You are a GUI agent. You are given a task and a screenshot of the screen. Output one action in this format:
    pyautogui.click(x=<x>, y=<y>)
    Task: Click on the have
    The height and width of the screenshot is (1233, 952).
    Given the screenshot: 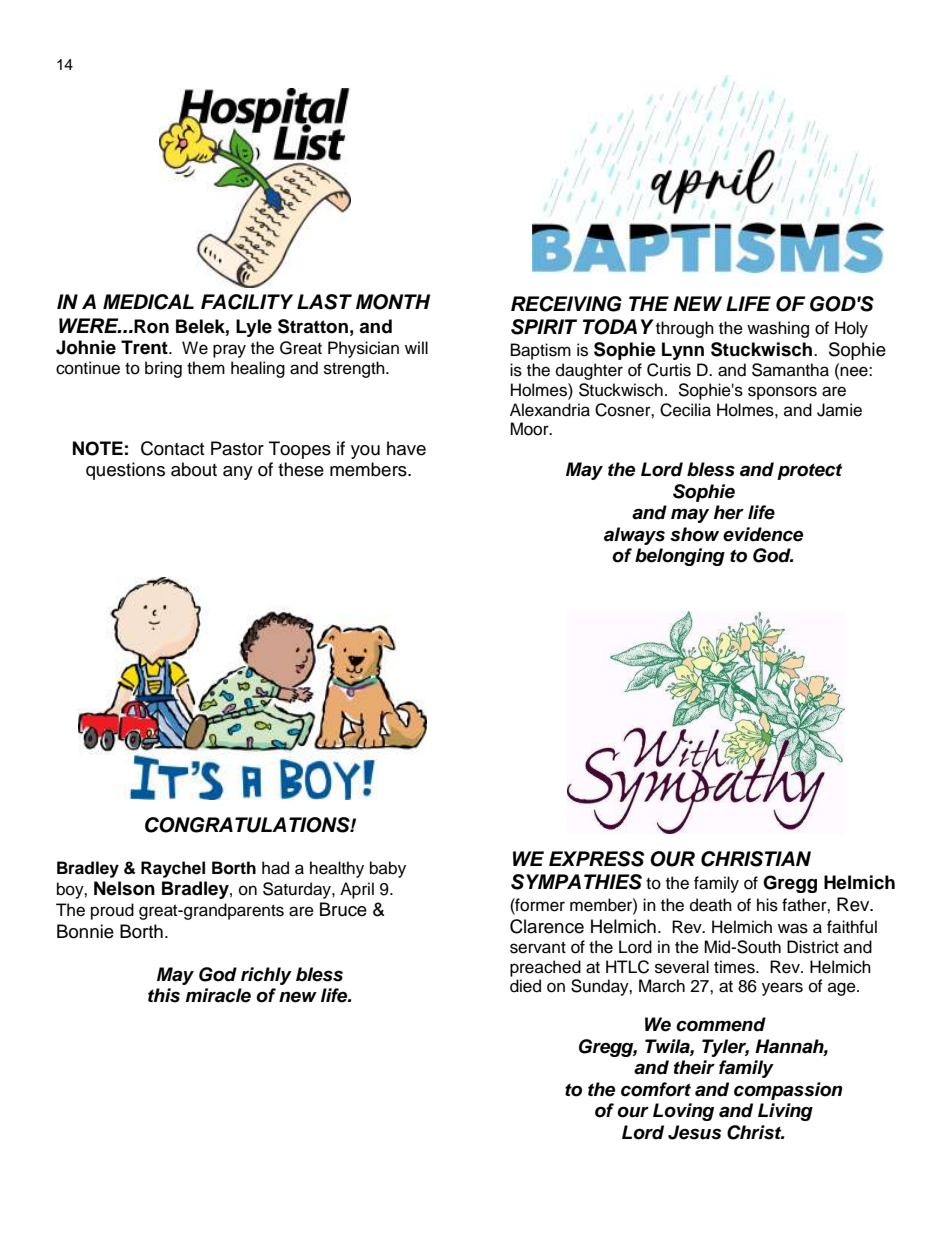 What is the action you would take?
    pyautogui.click(x=406, y=448)
